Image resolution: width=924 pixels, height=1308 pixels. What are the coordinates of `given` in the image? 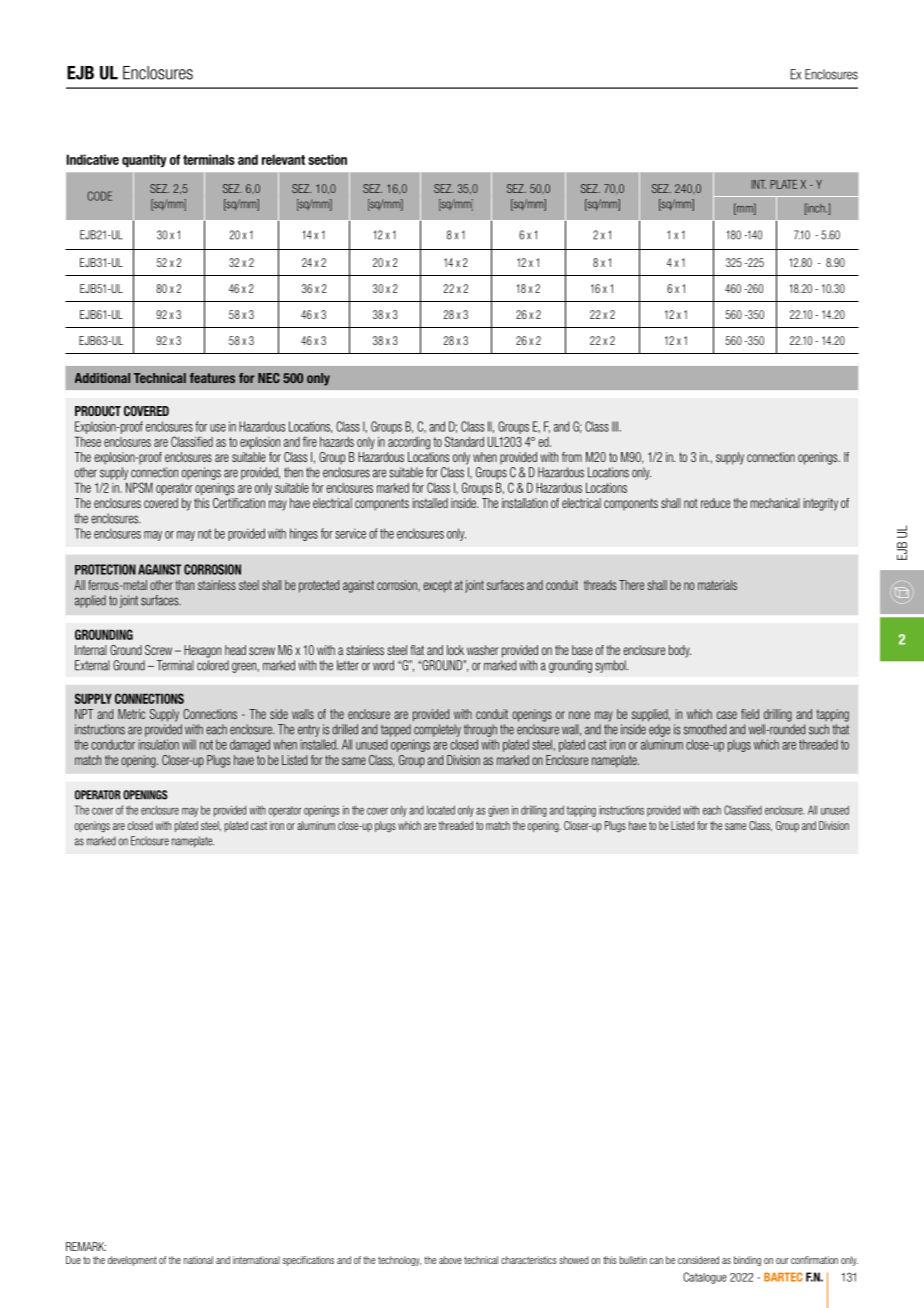 It's located at (498, 811).
